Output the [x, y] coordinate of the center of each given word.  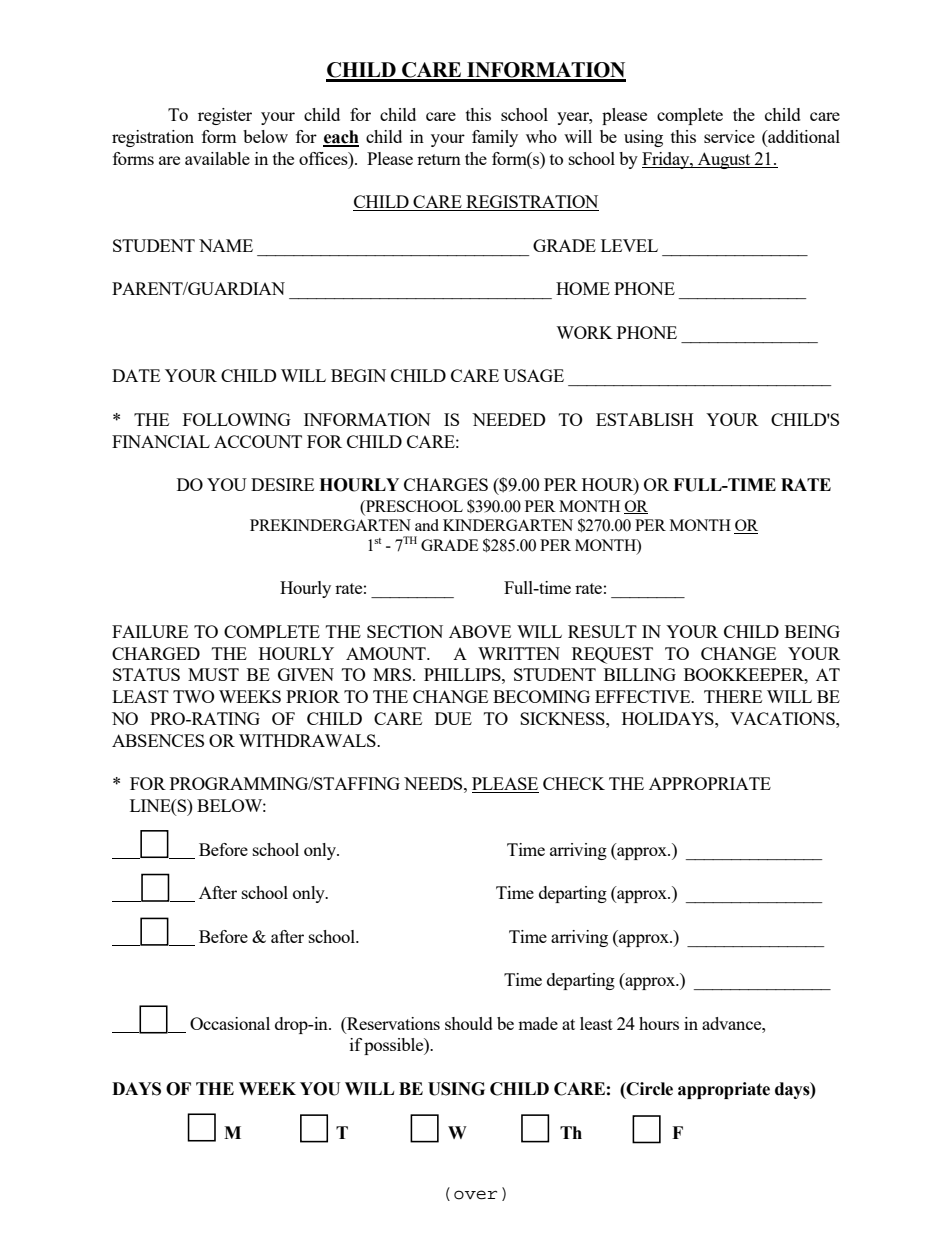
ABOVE [480, 631]
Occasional [230, 1023]
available [217, 158]
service [729, 136]
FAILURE [150, 631]
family [495, 138]
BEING [812, 631]
